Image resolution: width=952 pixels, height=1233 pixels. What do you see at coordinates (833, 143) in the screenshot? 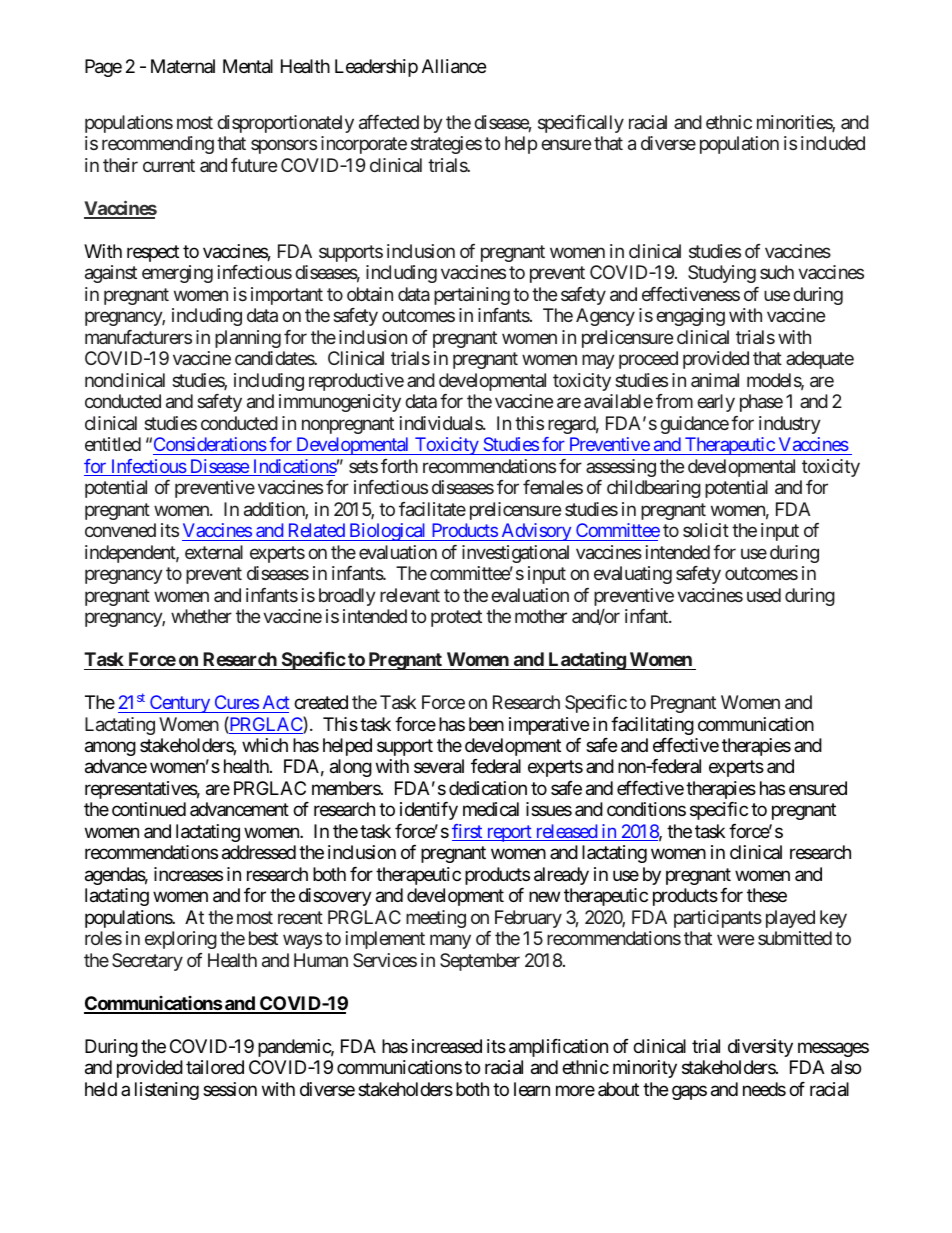
I see `included` at bounding box center [833, 143].
